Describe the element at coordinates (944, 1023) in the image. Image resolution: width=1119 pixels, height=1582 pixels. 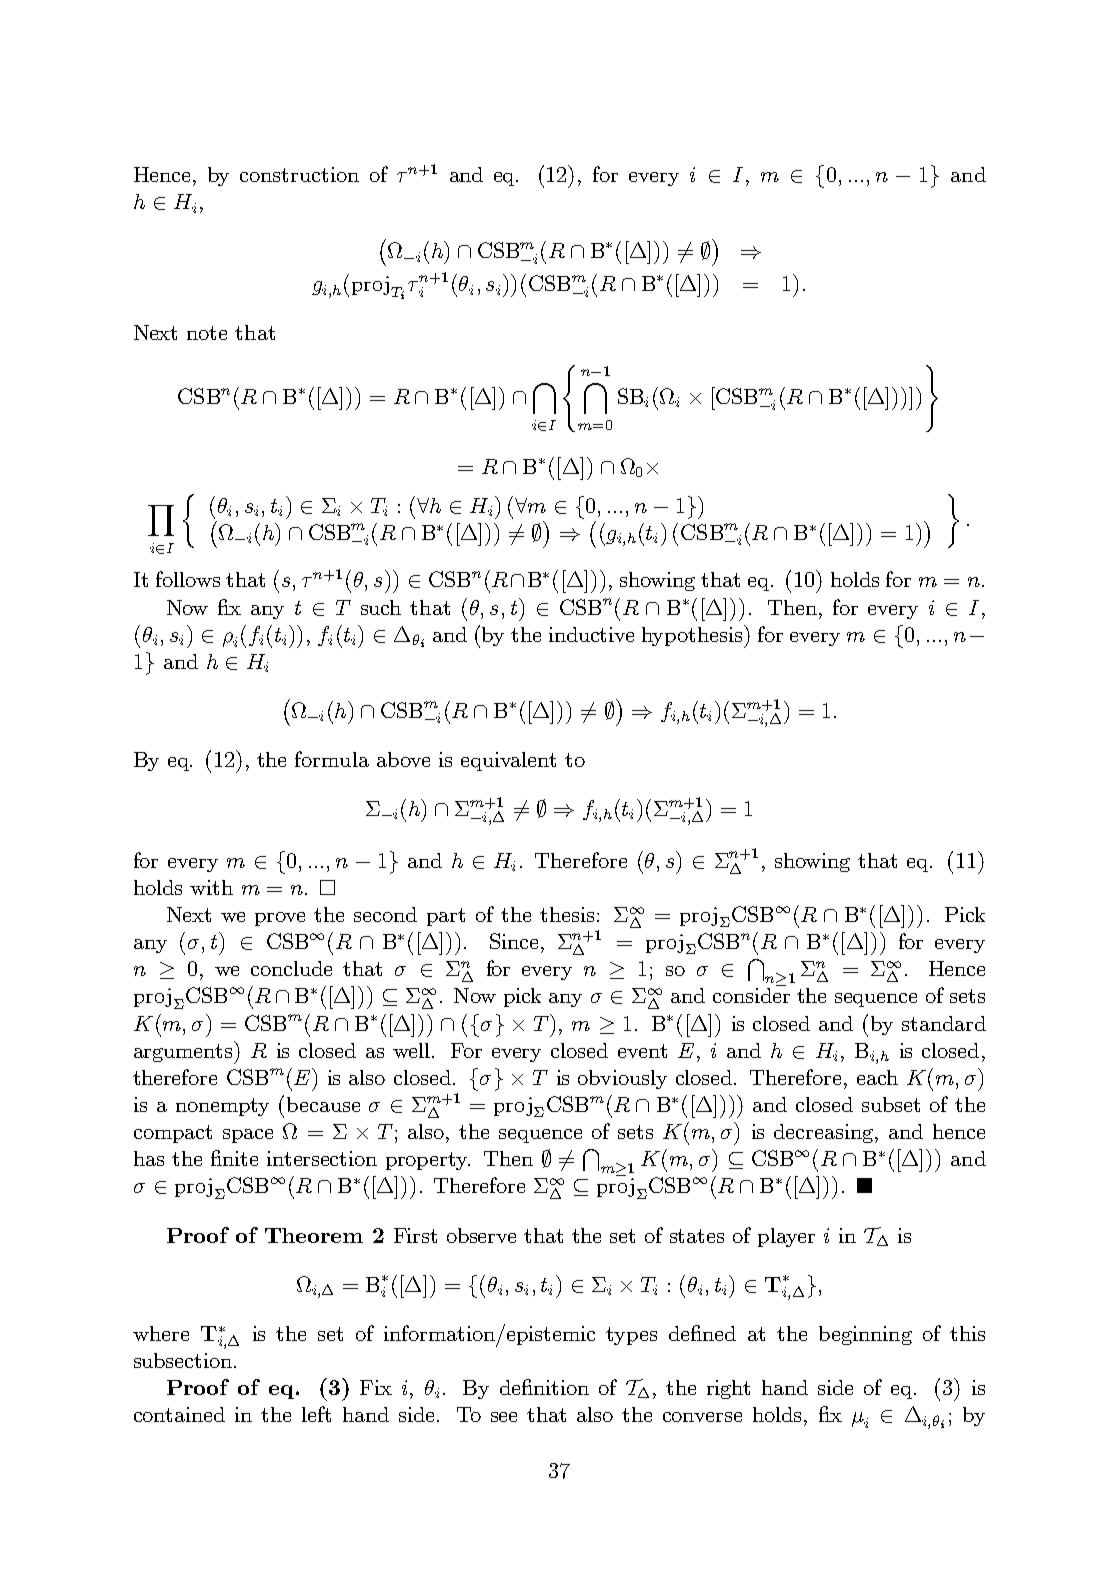
I see `standard` at that location.
